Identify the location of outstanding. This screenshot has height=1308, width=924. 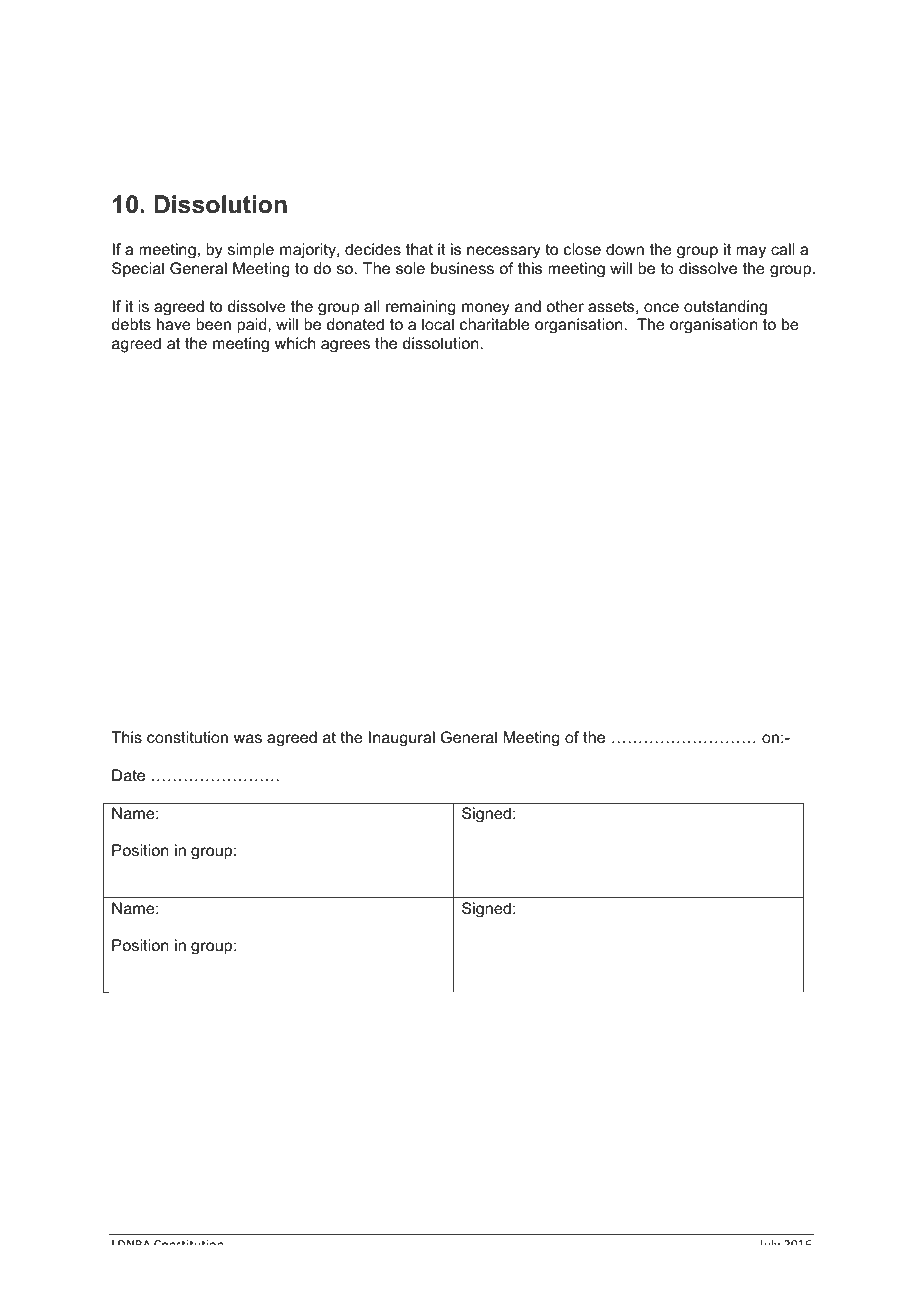
(725, 307).
